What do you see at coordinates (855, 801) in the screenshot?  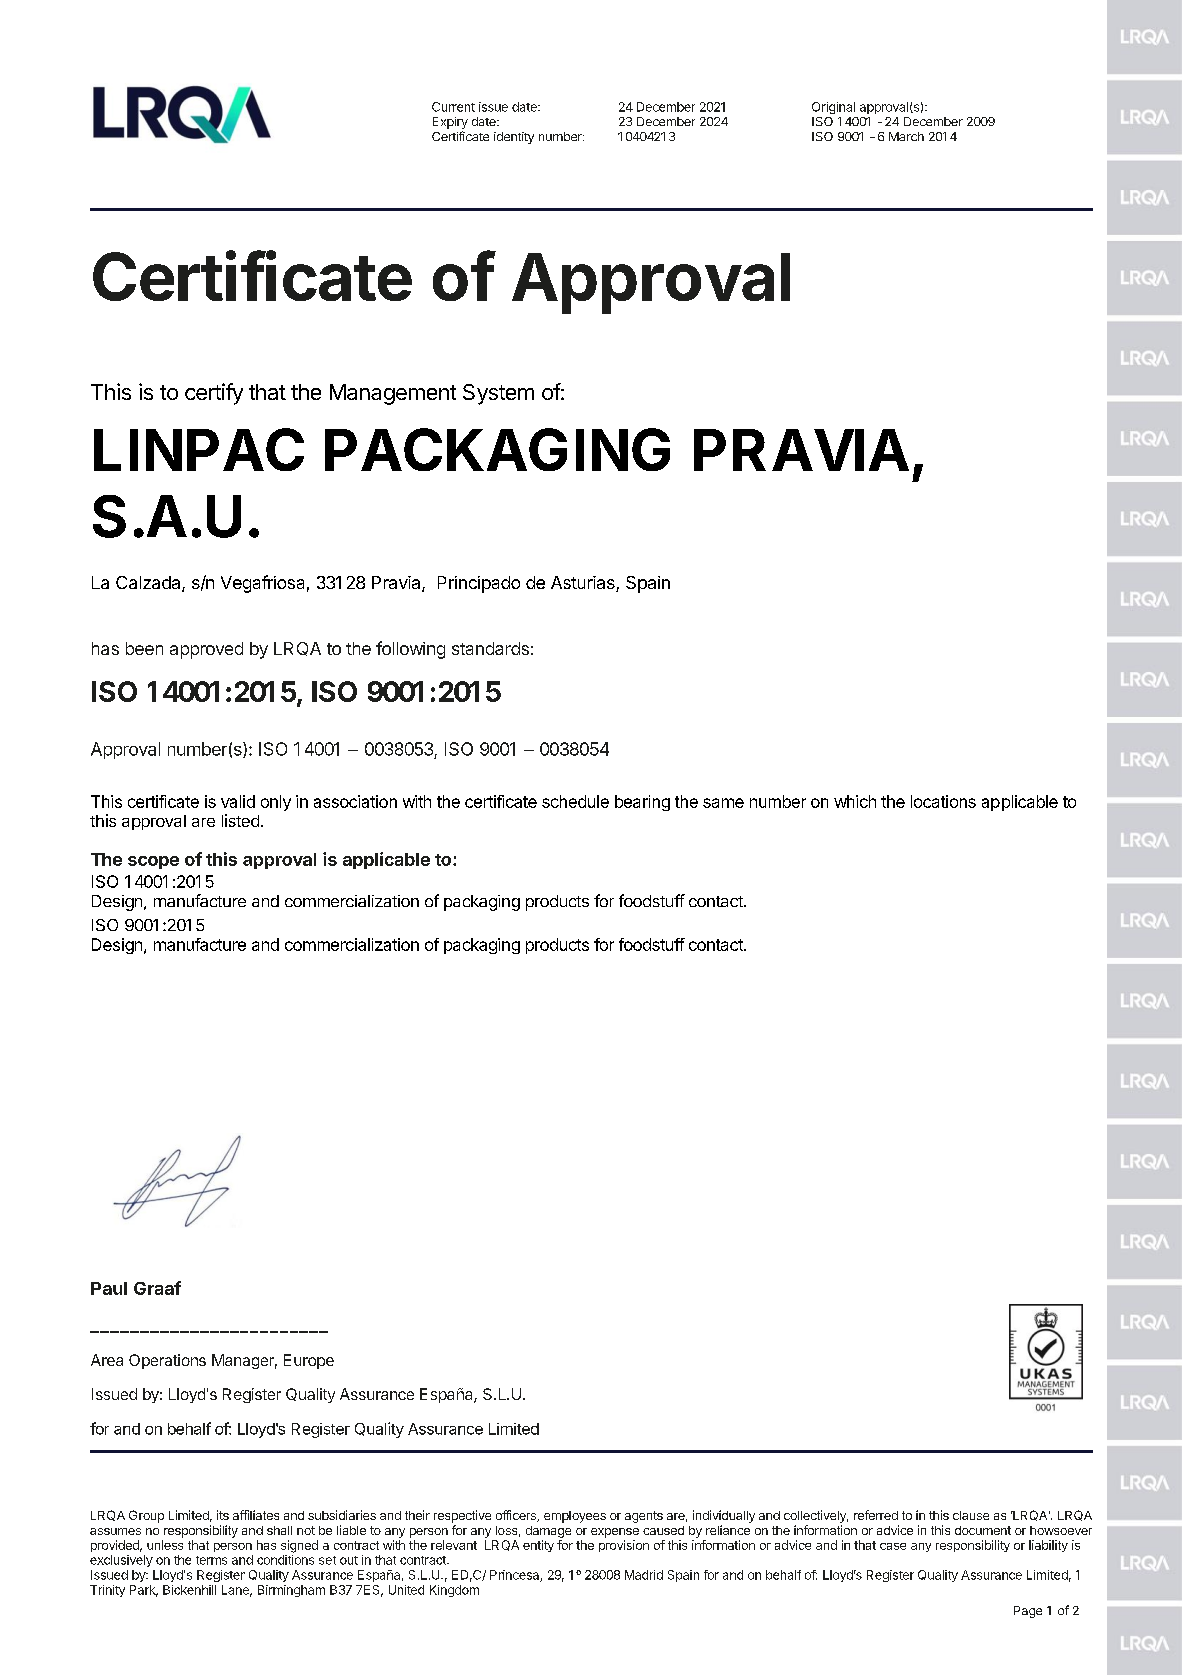 I see `which` at bounding box center [855, 801].
